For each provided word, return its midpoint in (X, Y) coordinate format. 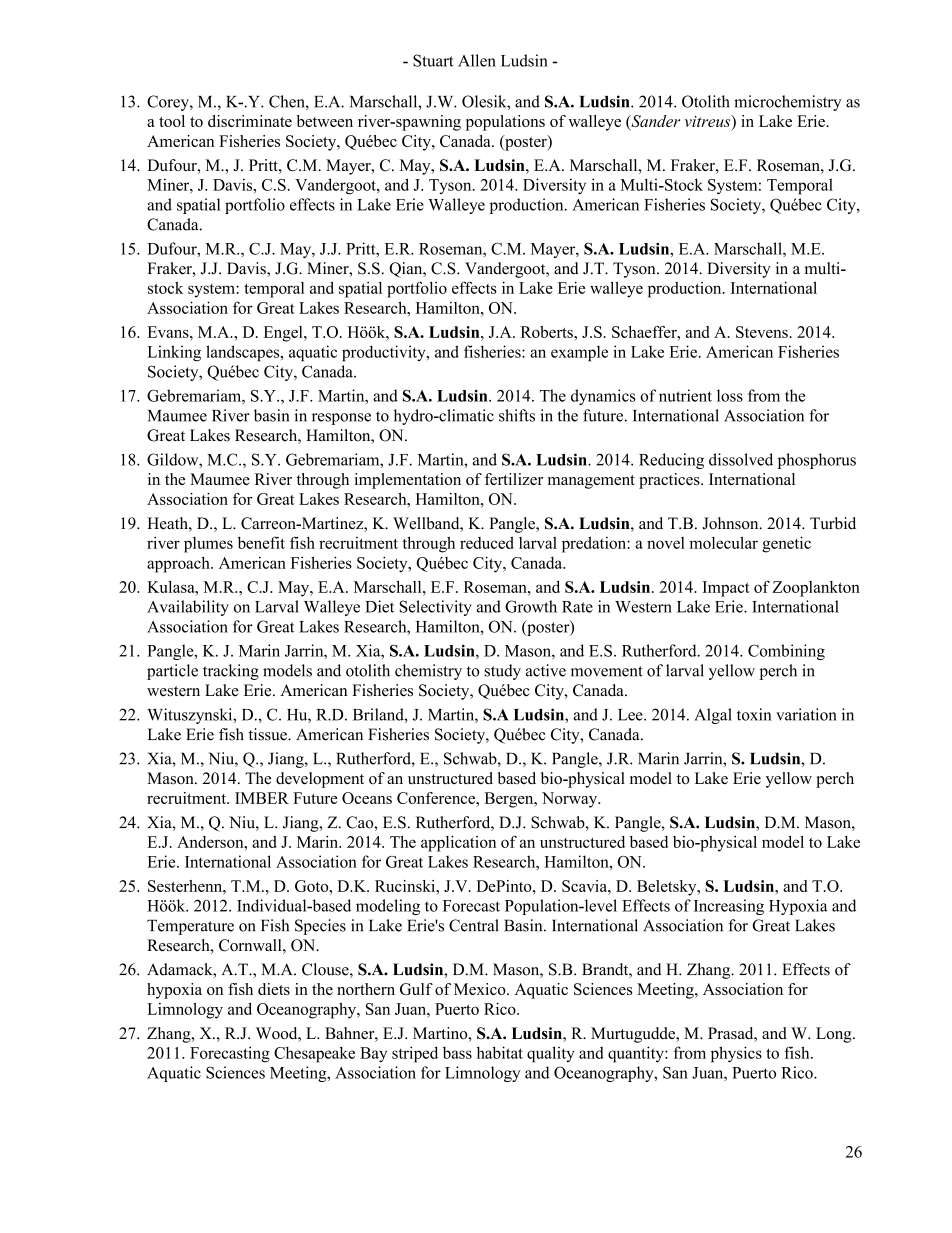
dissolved (741, 459)
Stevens (763, 332)
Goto (313, 886)
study (502, 672)
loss (730, 395)
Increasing (729, 907)
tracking (231, 672)
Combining (786, 652)
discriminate (250, 121)
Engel (284, 334)
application (458, 843)
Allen (477, 60)
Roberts (548, 332)
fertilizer (514, 479)
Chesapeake (314, 1054)
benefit (261, 542)
